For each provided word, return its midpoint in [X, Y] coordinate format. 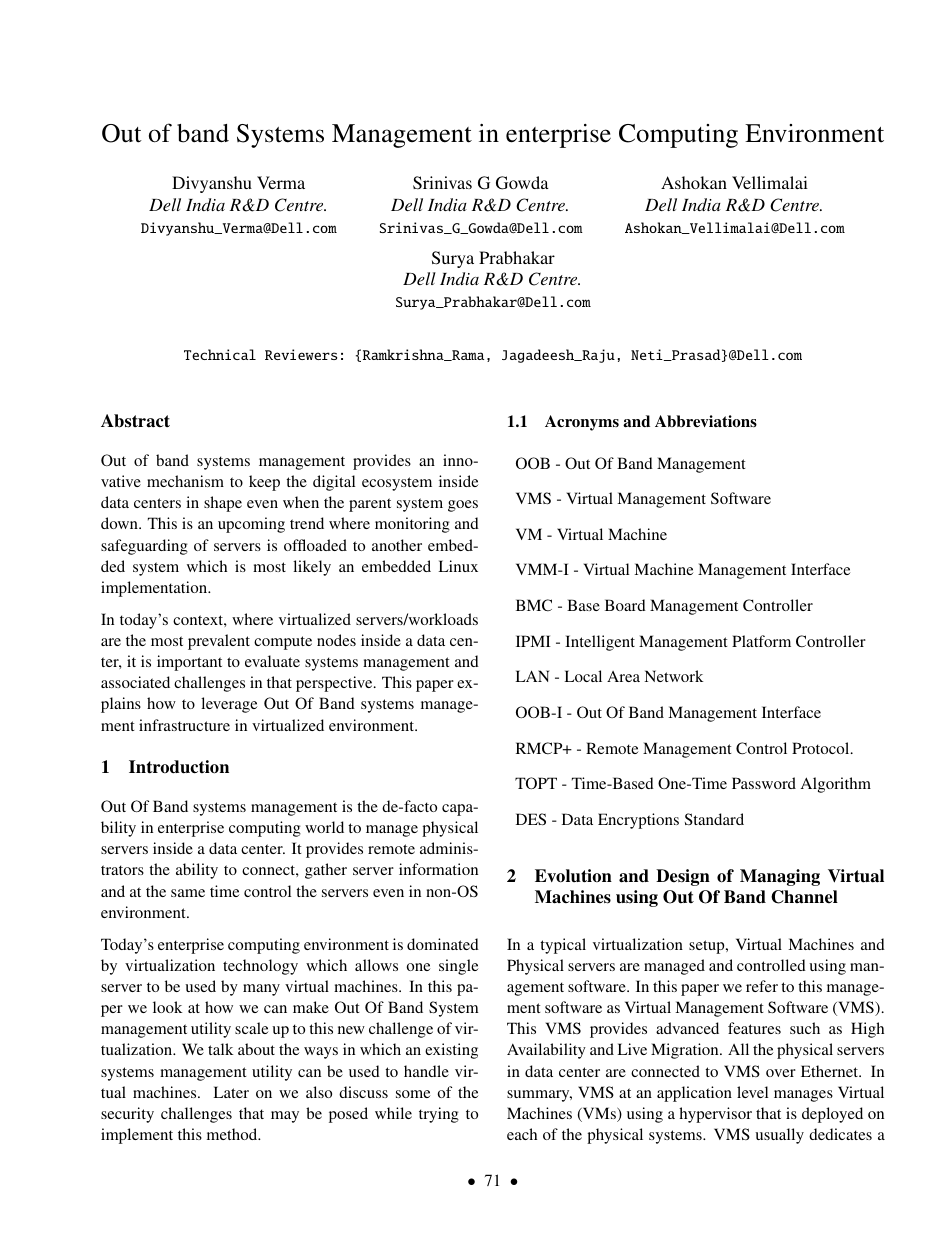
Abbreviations [706, 421]
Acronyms [582, 423]
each [522, 1134]
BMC [534, 605]
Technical [220, 354]
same [188, 893]
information [438, 869]
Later [231, 1092]
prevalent [219, 642]
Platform [761, 641]
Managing [780, 877]
